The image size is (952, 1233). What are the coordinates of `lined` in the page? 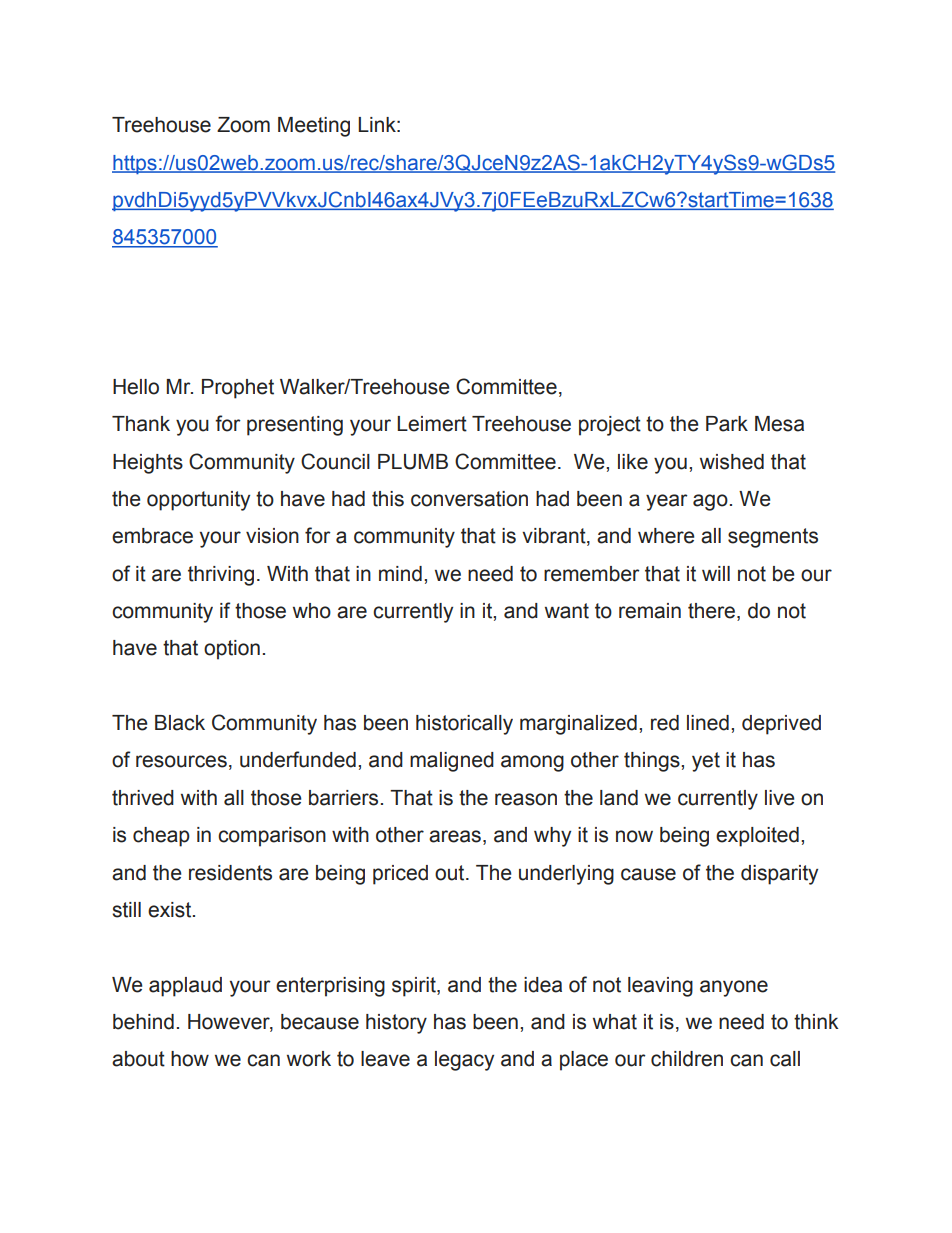 It's located at (708, 723).
